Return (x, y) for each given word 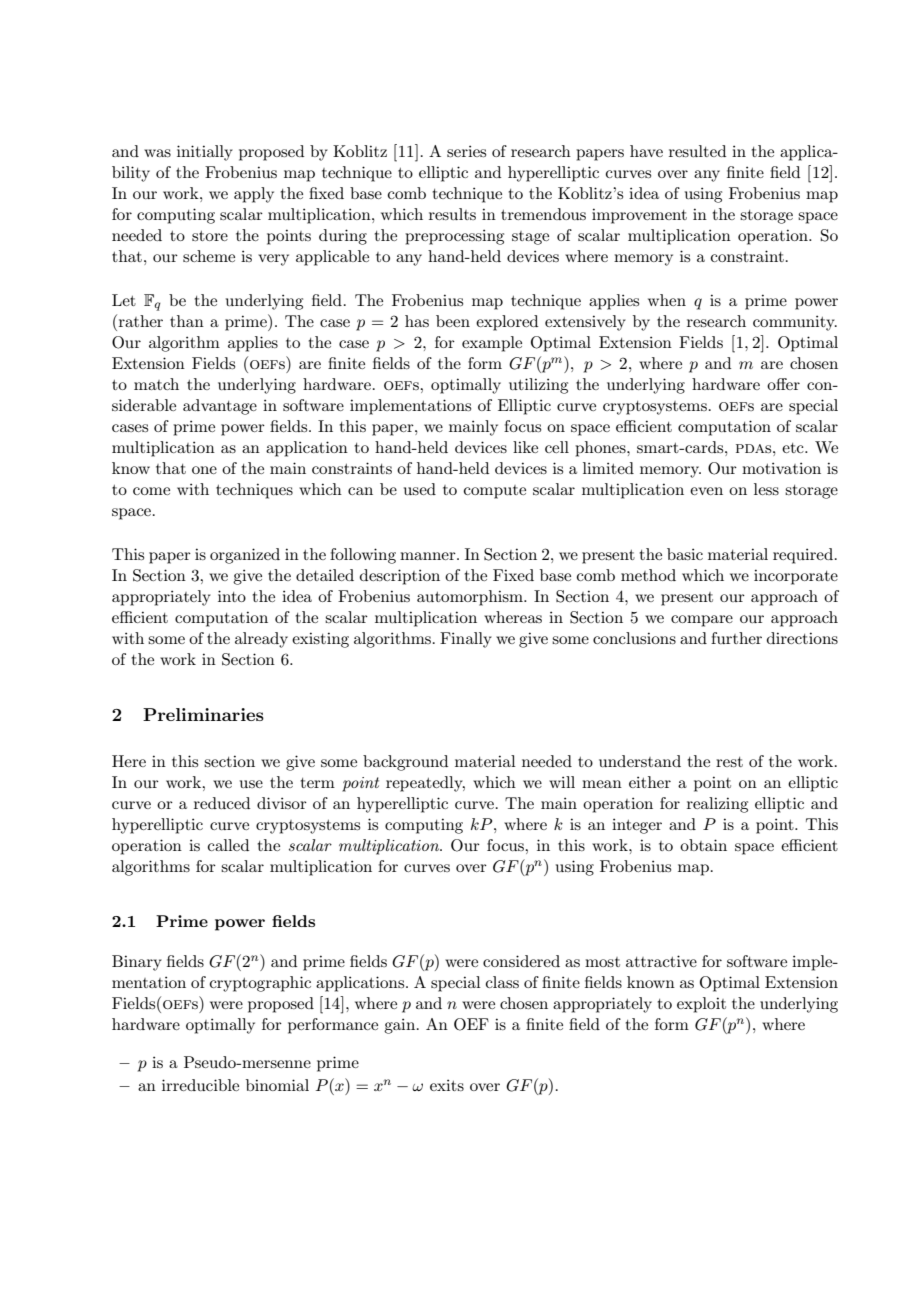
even (706, 491)
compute (495, 492)
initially (205, 153)
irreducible (200, 1085)
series (466, 151)
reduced (222, 803)
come (151, 491)
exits (447, 1085)
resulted (697, 151)
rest (729, 762)
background (405, 763)
